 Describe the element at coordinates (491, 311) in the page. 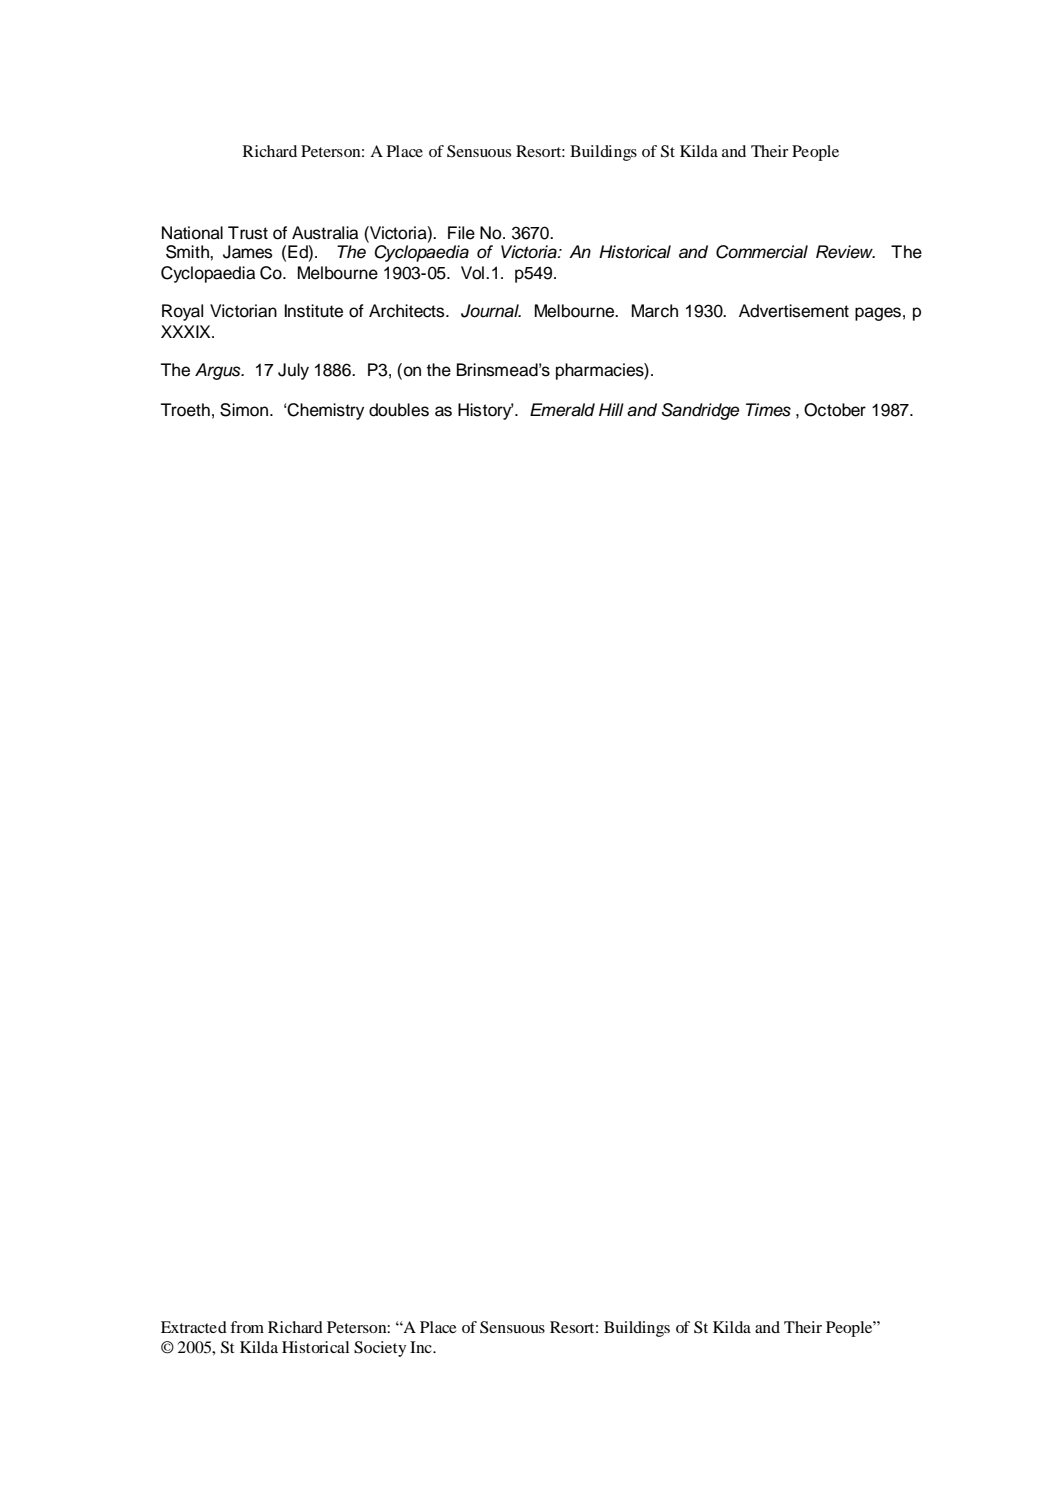

I see `Journal` at that location.
